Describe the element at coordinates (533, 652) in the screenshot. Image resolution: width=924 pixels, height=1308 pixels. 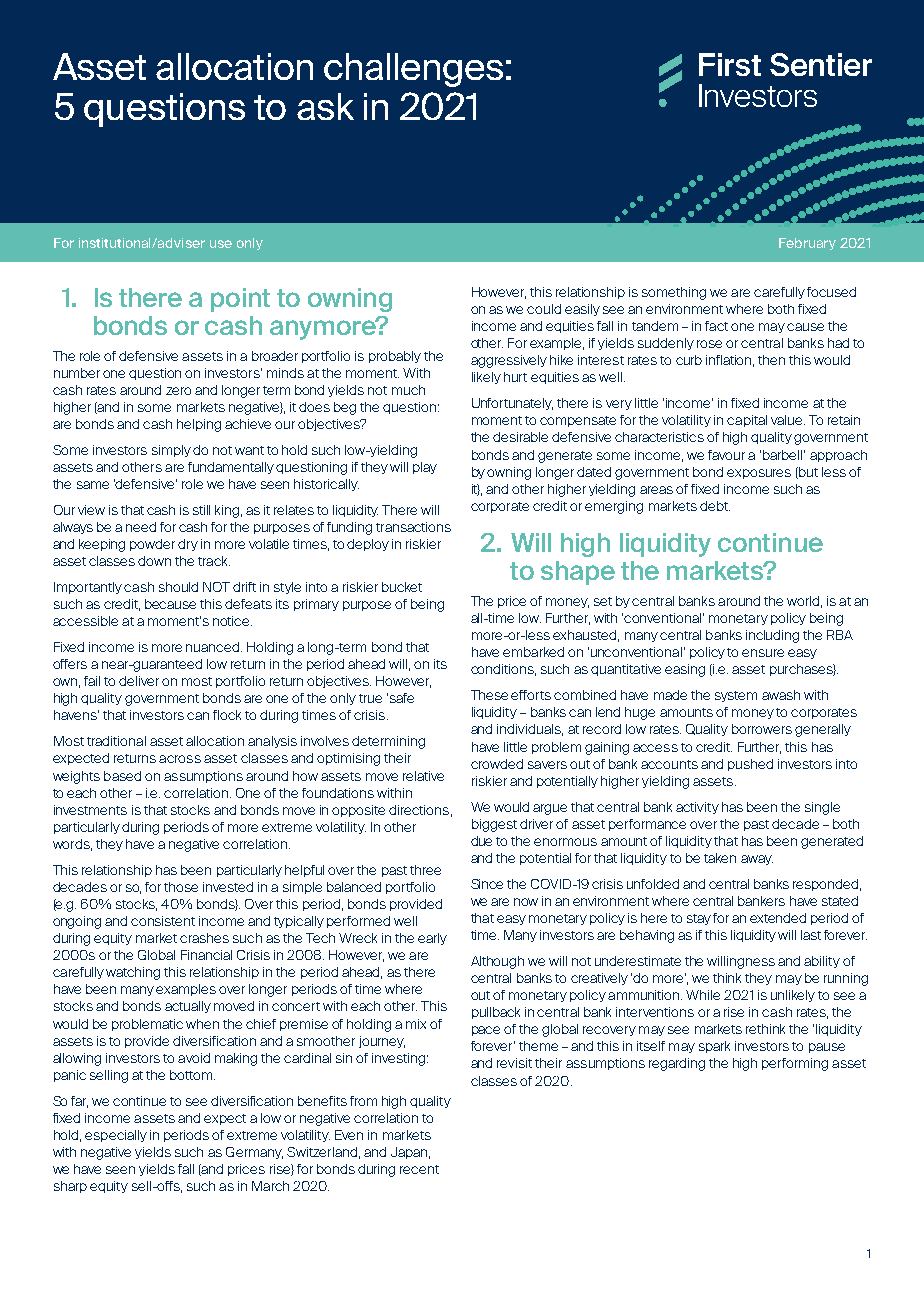
I see `embarked` at that location.
